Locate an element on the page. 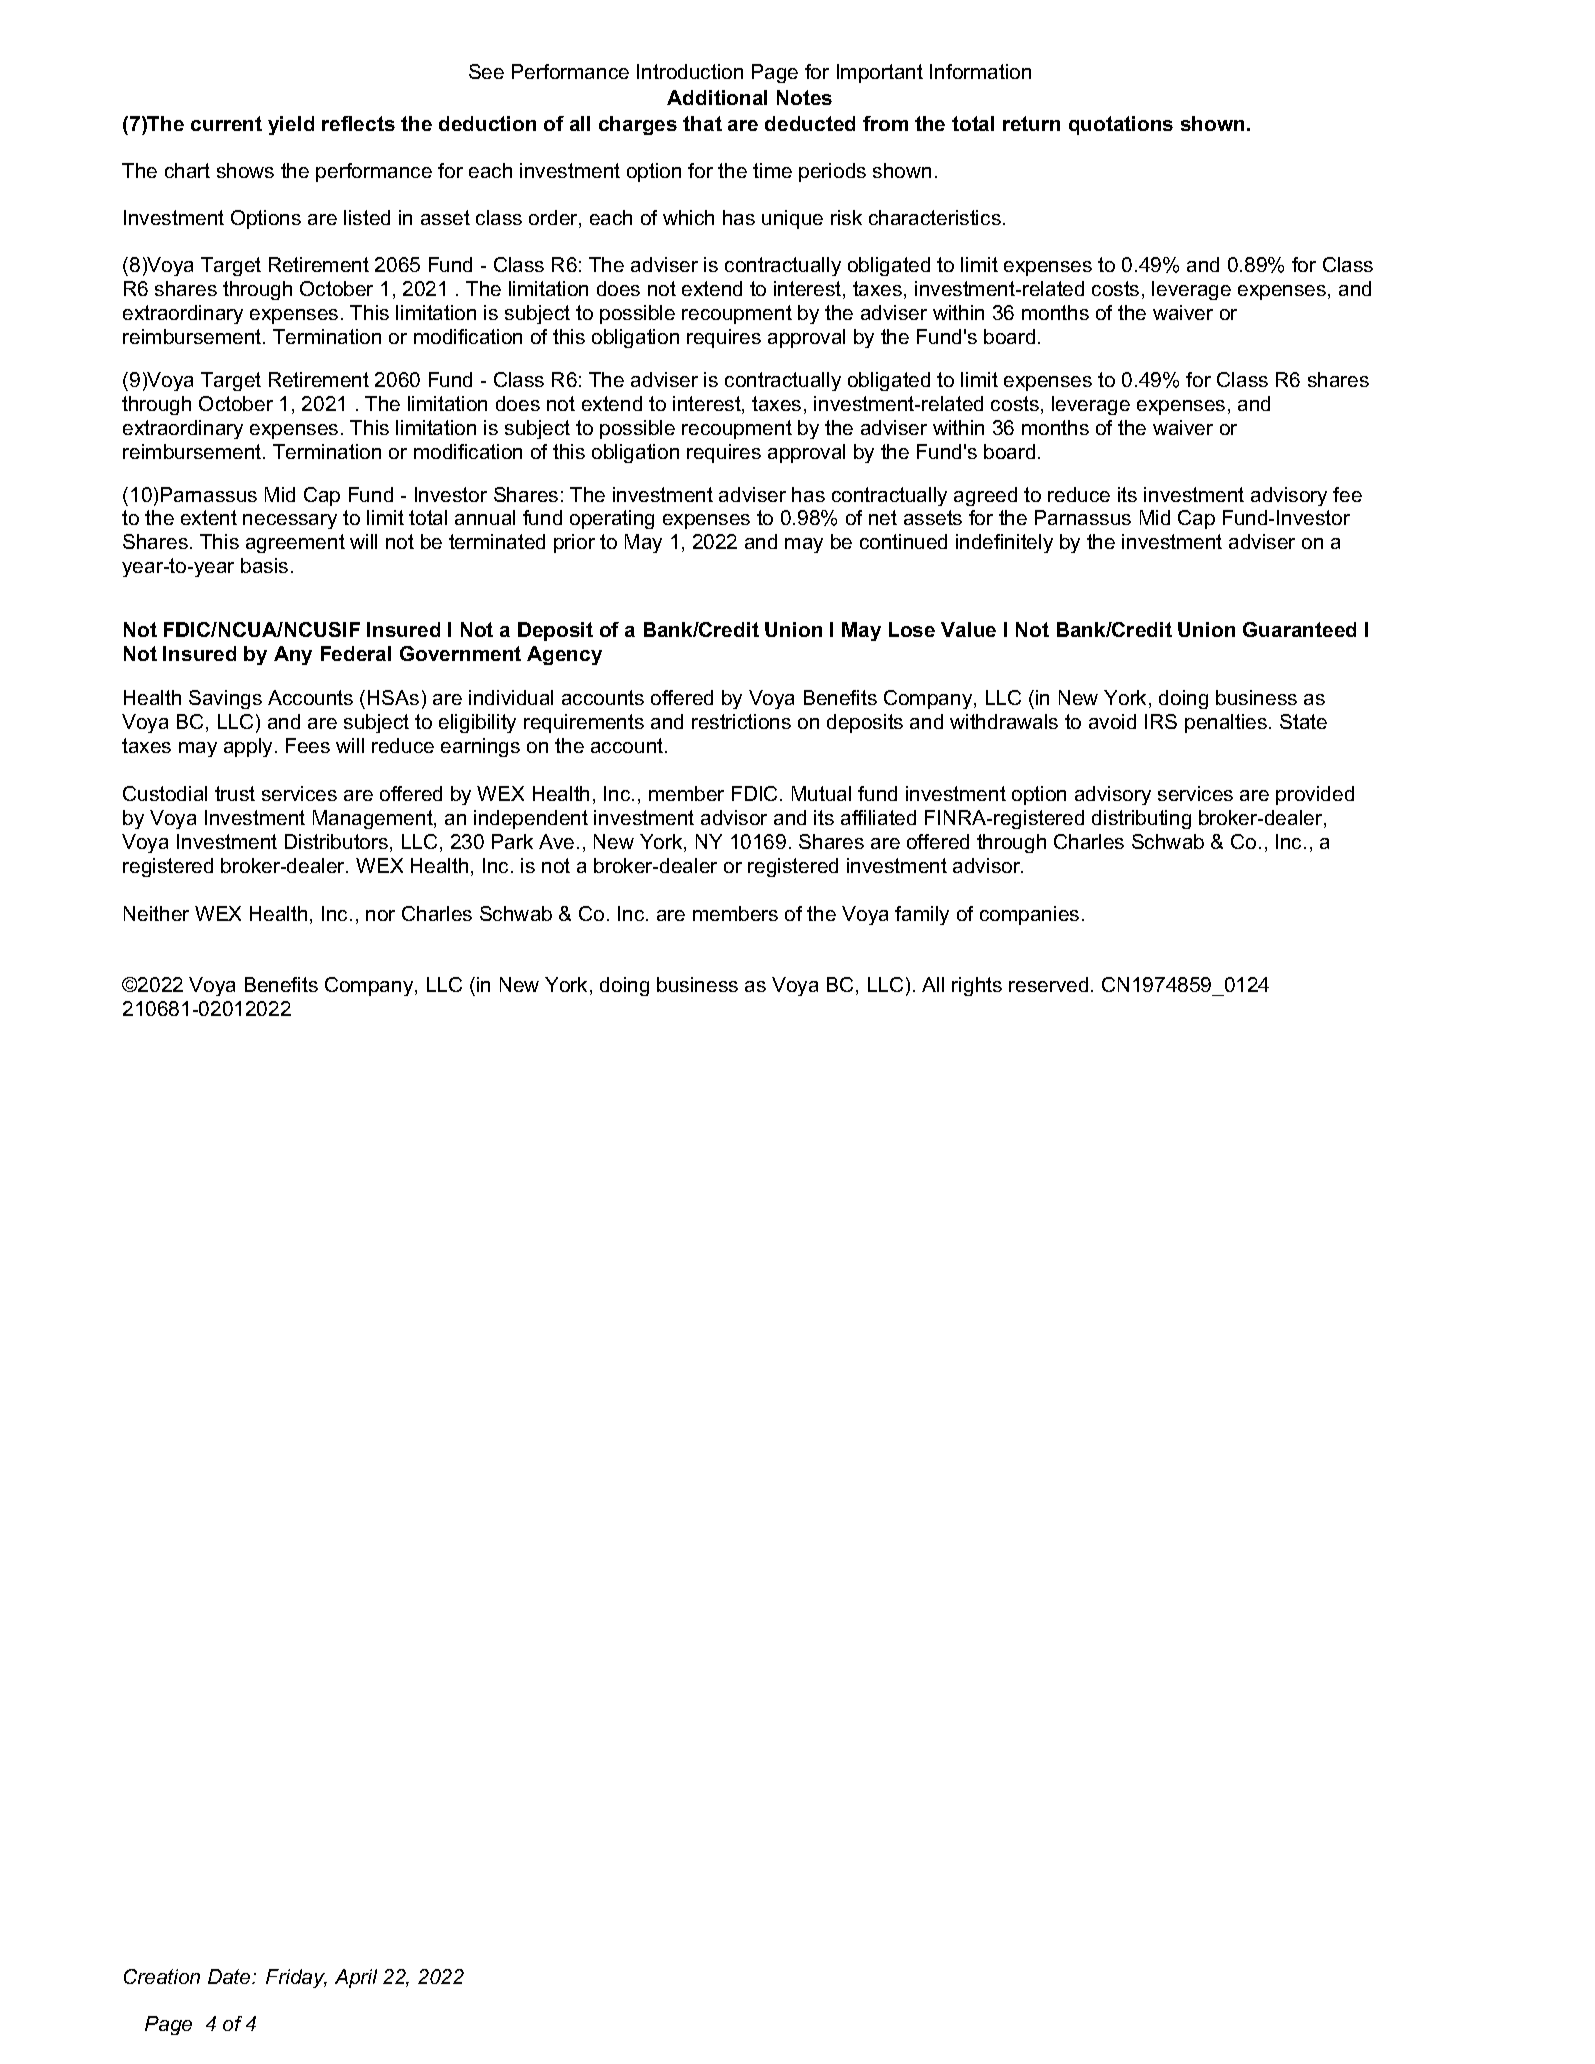 The height and width of the image is (2064, 1595). April is located at coordinates (356, 1978).
